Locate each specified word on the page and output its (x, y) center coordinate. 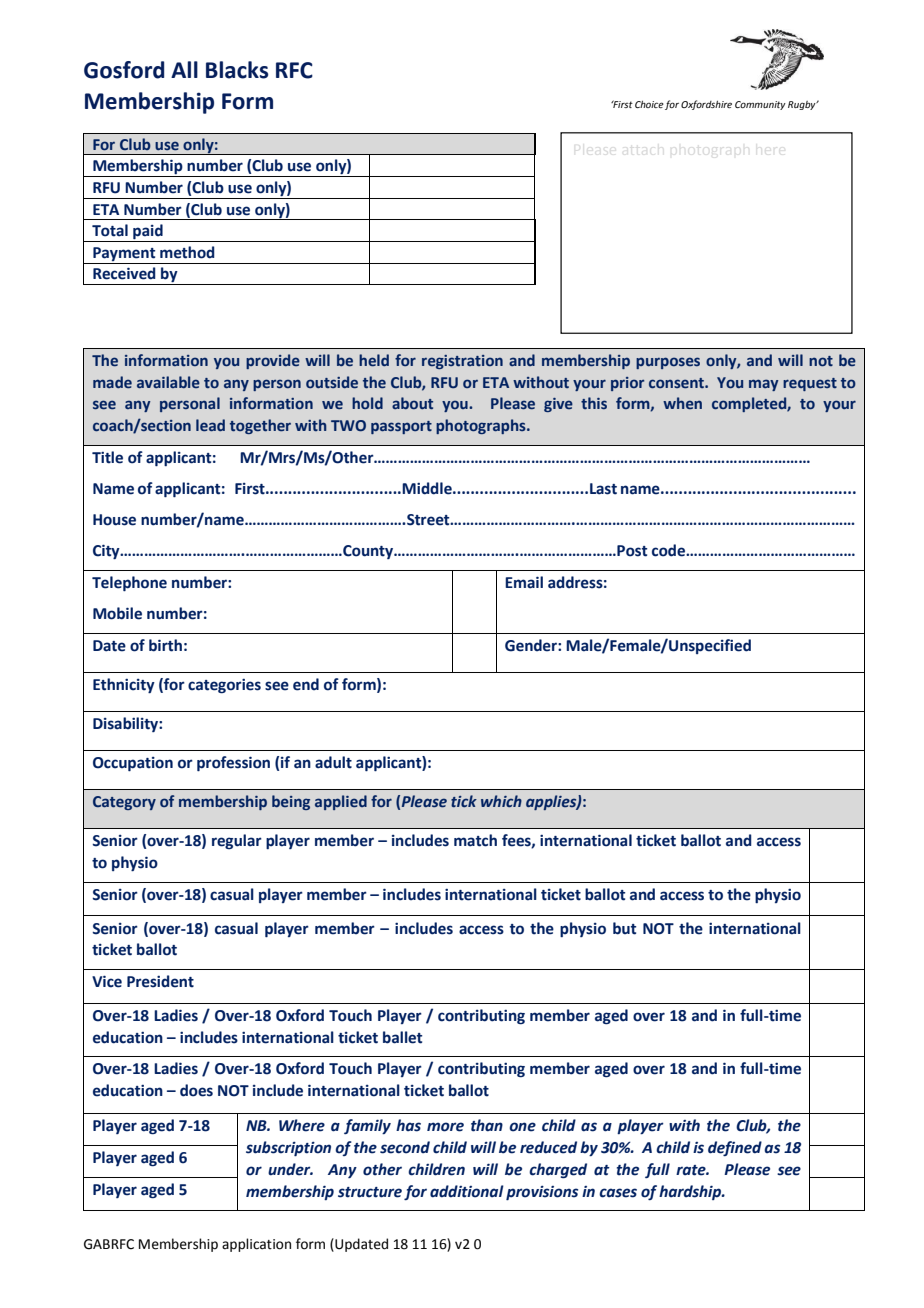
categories (224, 686)
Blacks (237, 70)
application (256, 1245)
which (501, 801)
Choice (649, 104)
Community (760, 105)
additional (467, 1191)
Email (524, 582)
